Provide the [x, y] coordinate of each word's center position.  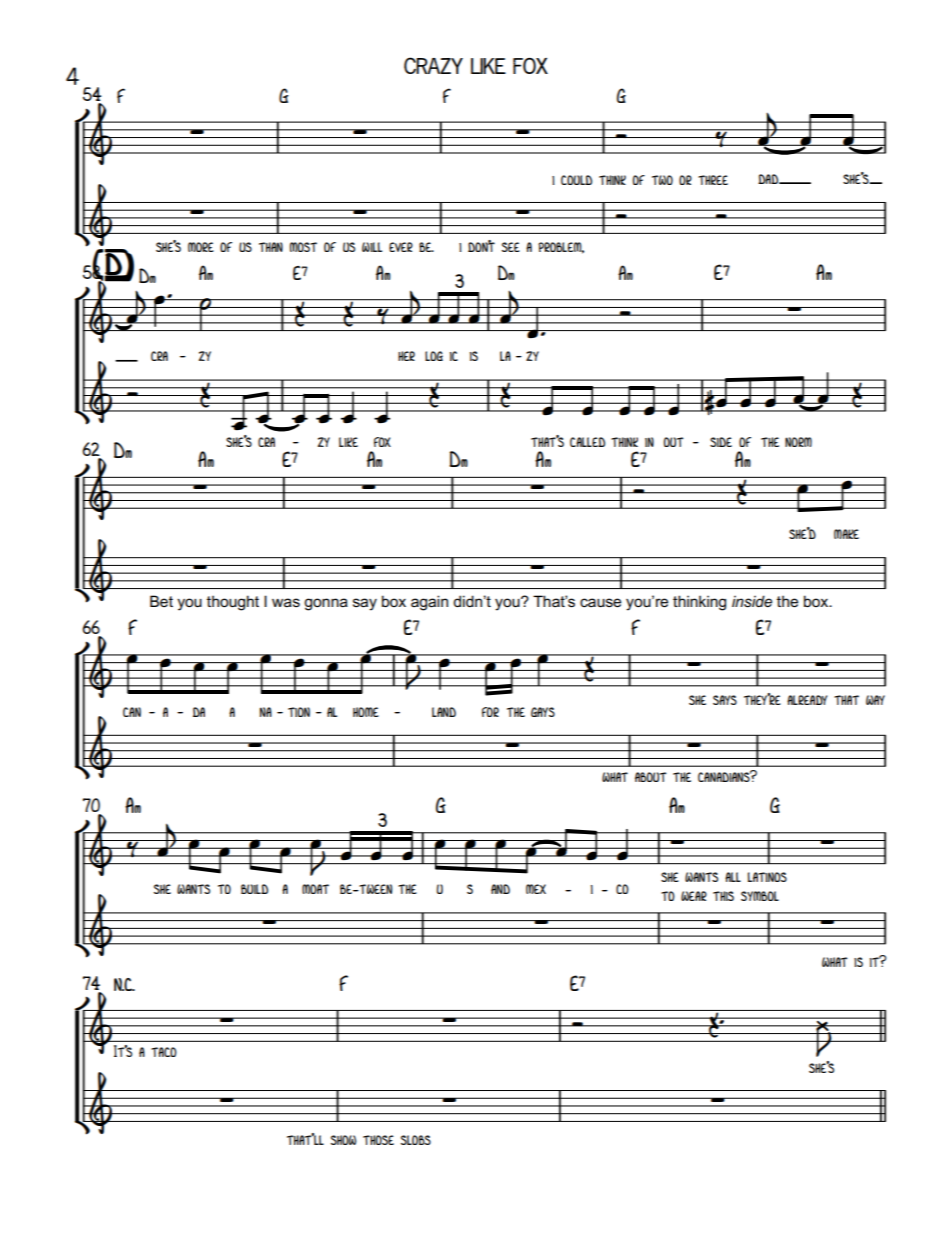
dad [769, 179]
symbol [760, 896]
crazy [433, 65]
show [344, 1140]
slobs [416, 1140]
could [576, 180]
